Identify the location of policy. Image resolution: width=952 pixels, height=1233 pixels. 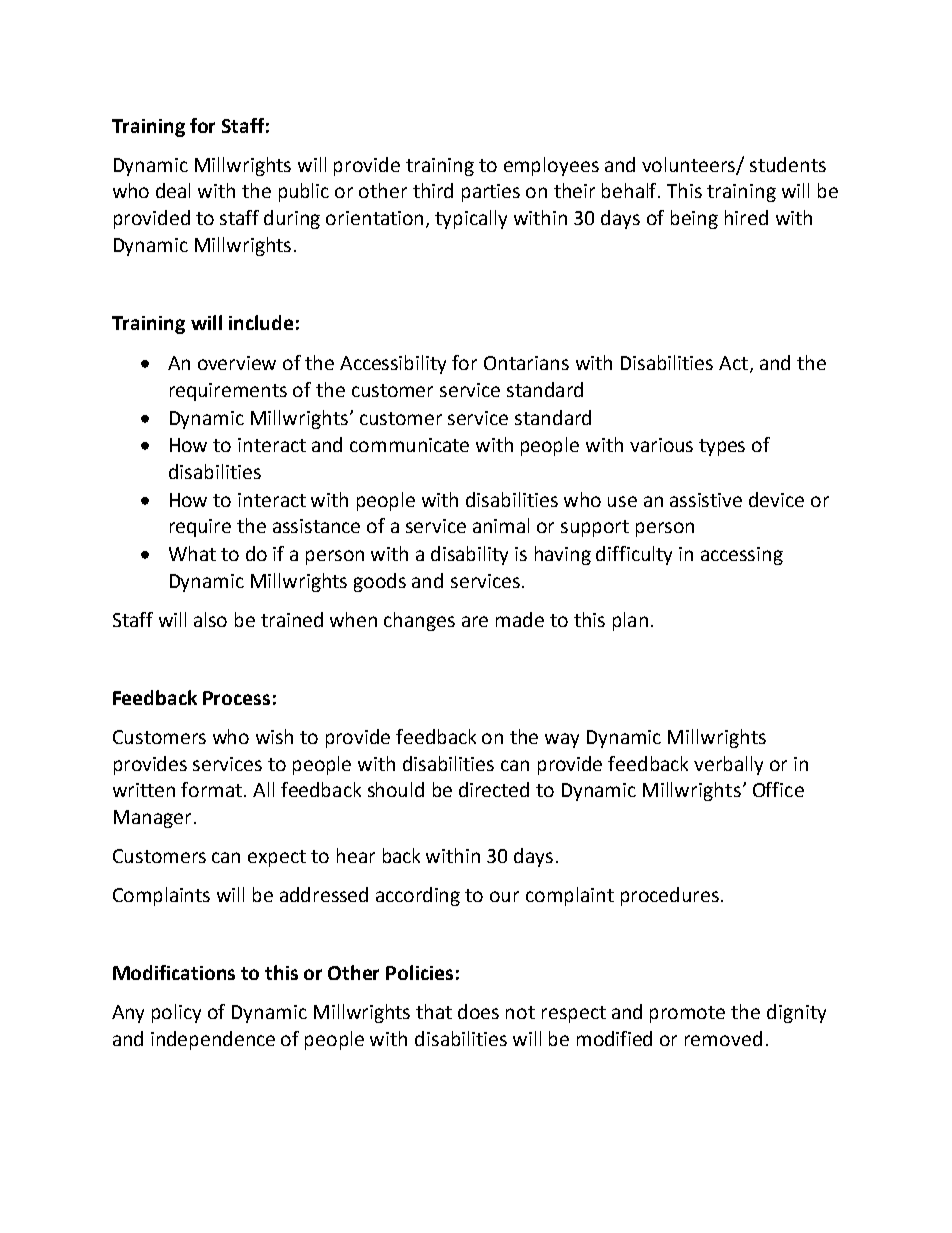
(176, 1013).
